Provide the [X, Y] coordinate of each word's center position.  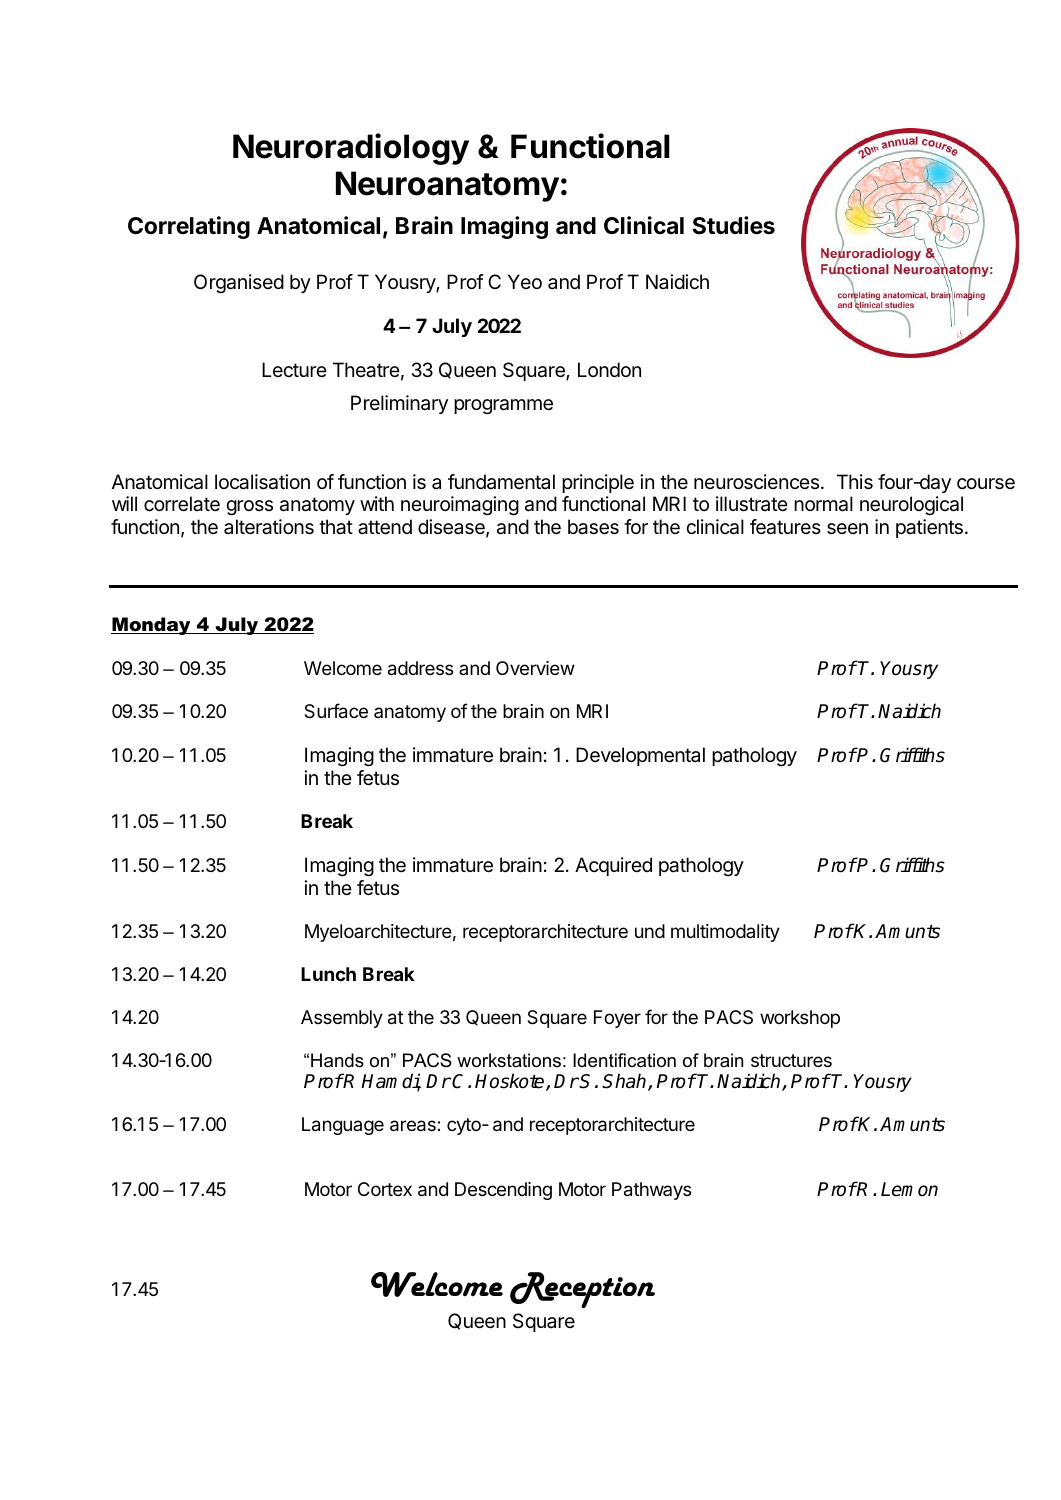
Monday [152, 626]
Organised [239, 284]
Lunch [328, 974]
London [609, 369]
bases [593, 527]
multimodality [725, 933]
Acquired [613, 866]
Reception [582, 1290]
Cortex [385, 1189]
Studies [734, 225]
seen [847, 529]
